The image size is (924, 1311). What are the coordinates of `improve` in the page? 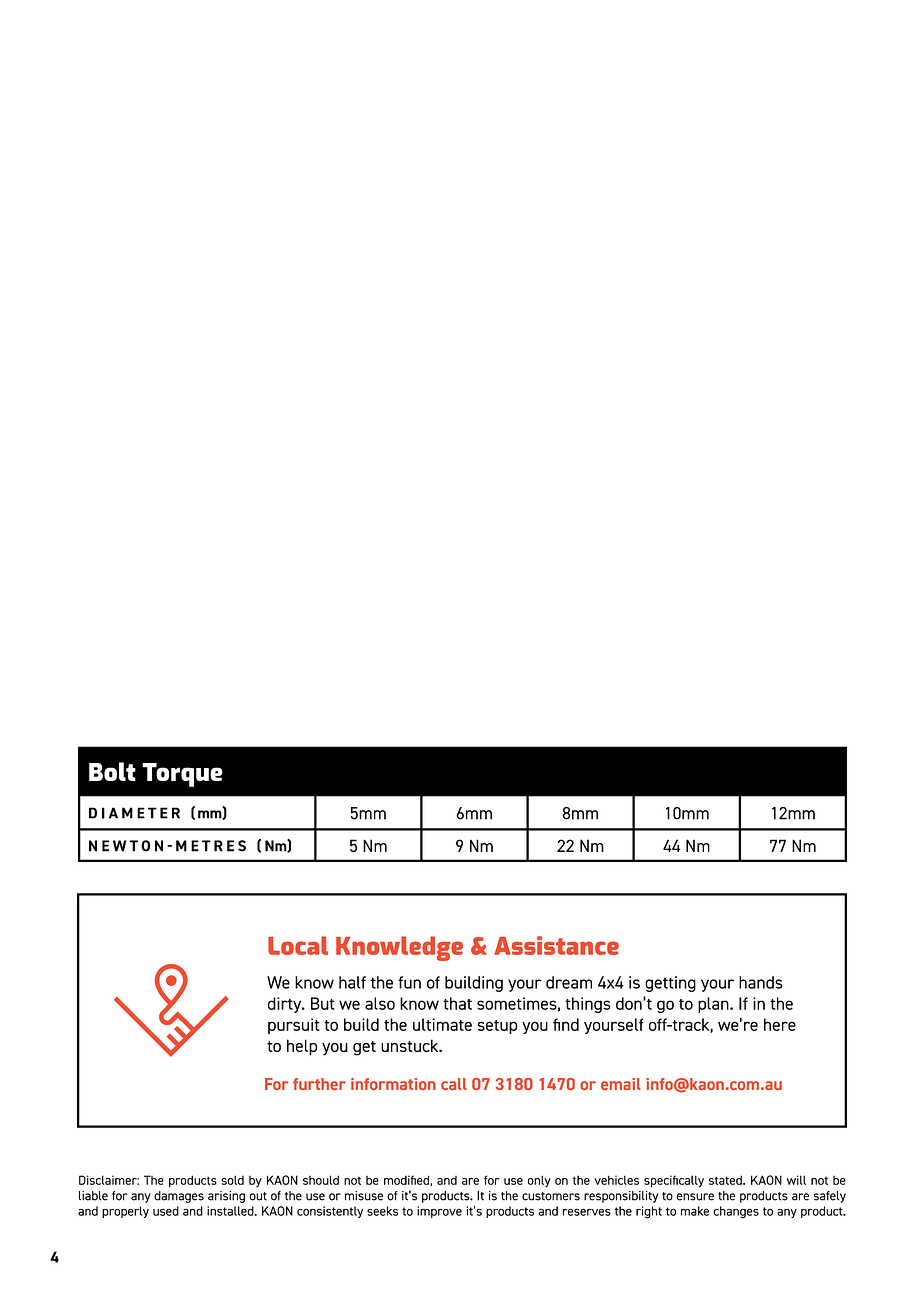 It's located at (439, 1212).
